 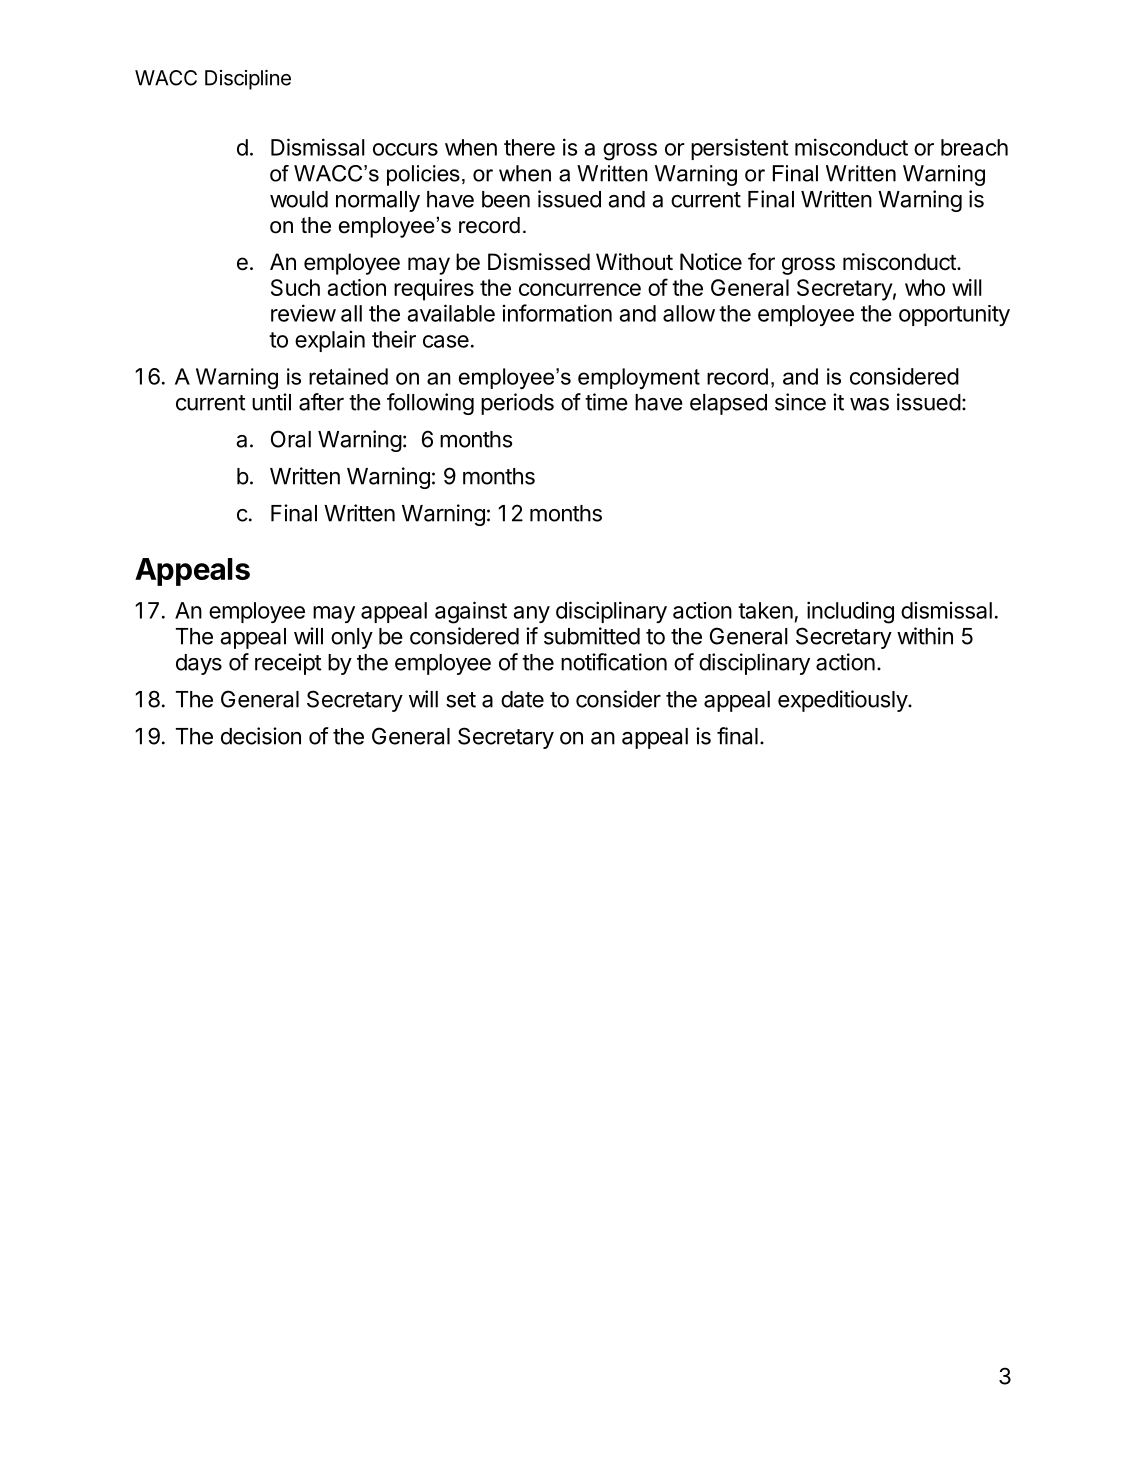 What do you see at coordinates (352, 638) in the screenshot?
I see `only` at bounding box center [352, 638].
